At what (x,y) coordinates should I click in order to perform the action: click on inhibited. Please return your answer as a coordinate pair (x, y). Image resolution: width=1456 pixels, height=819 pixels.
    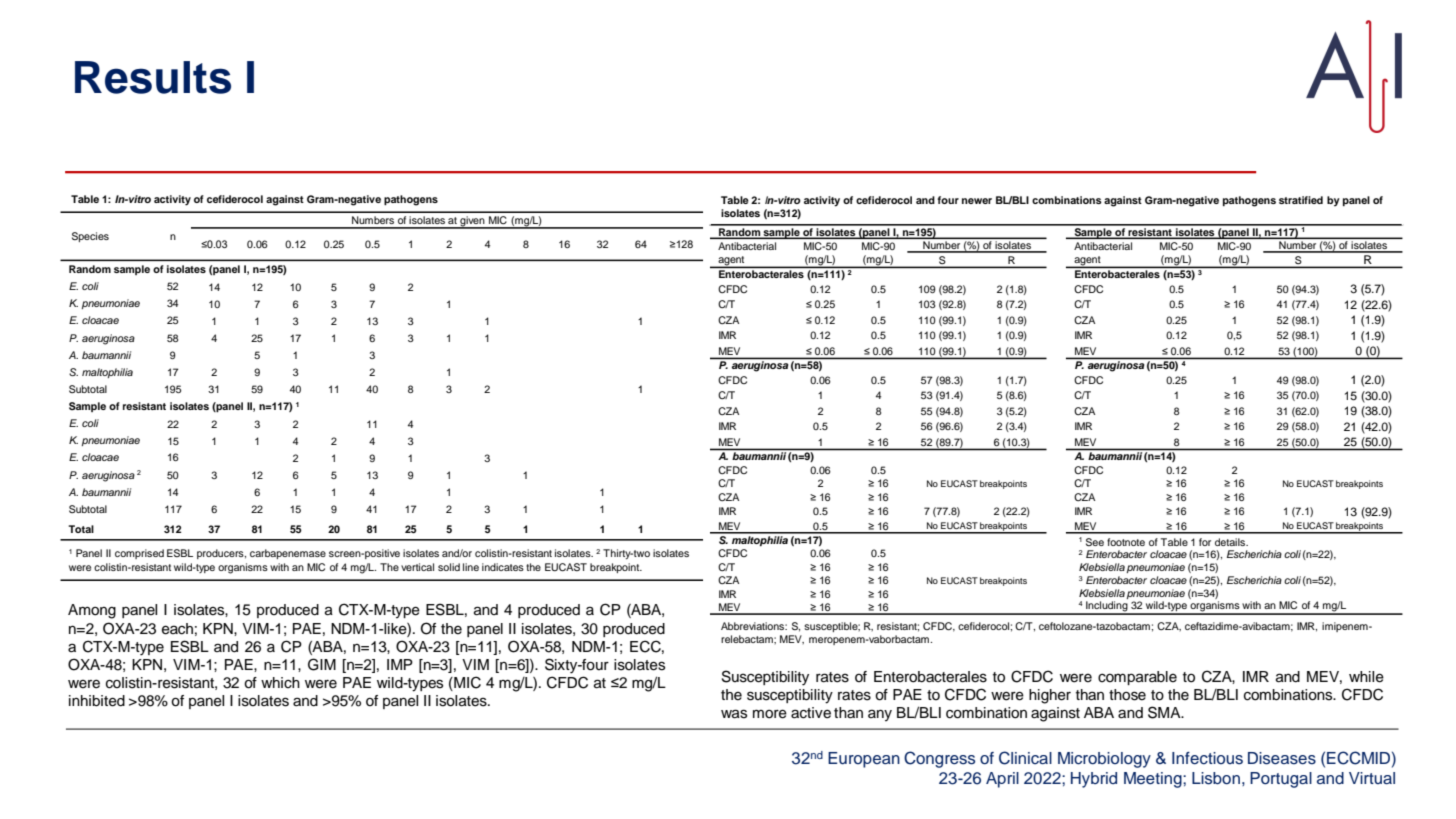
    Looking at the image, I should click on (97, 701).
